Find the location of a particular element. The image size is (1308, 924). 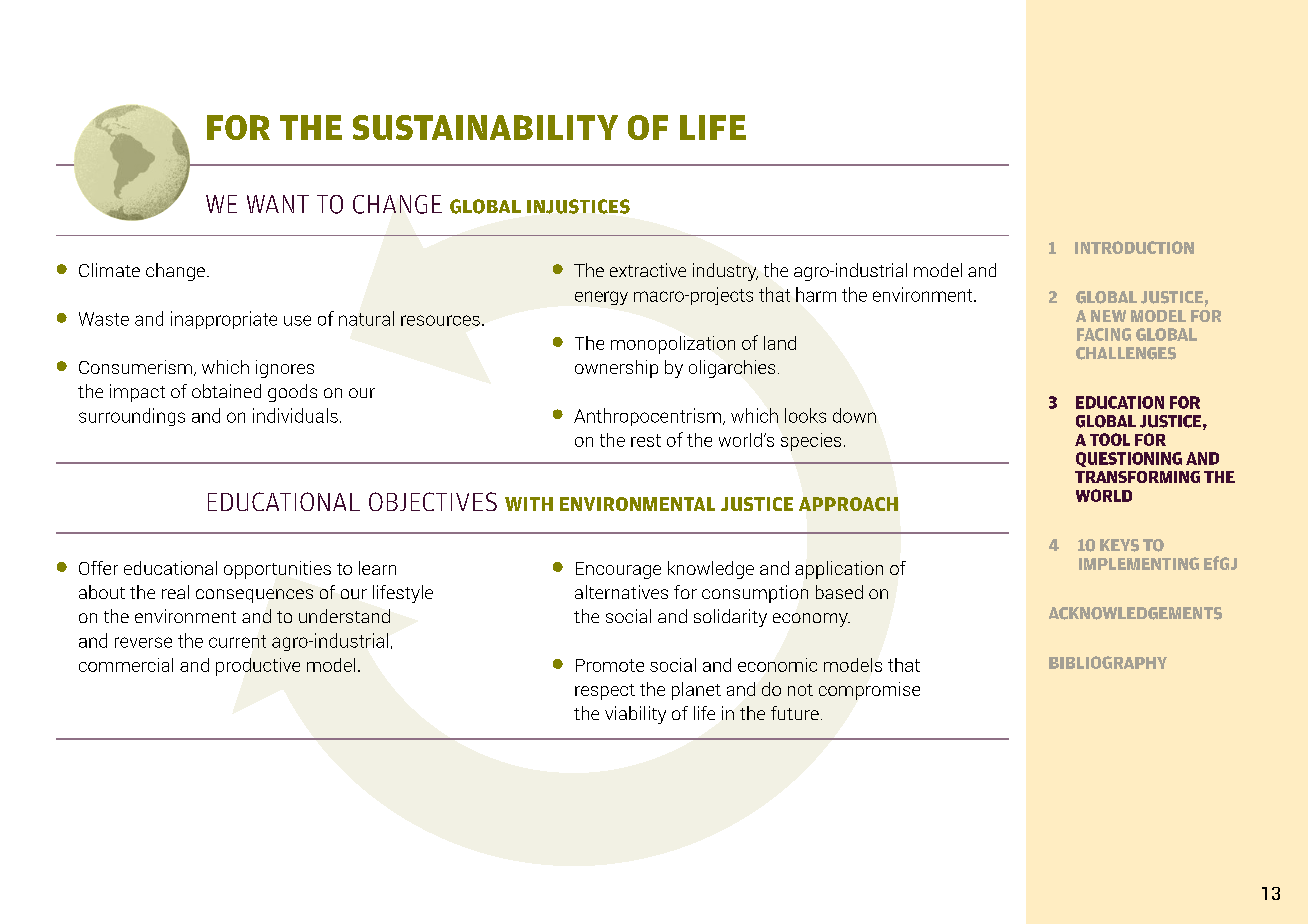

WANT is located at coordinates (278, 204).
